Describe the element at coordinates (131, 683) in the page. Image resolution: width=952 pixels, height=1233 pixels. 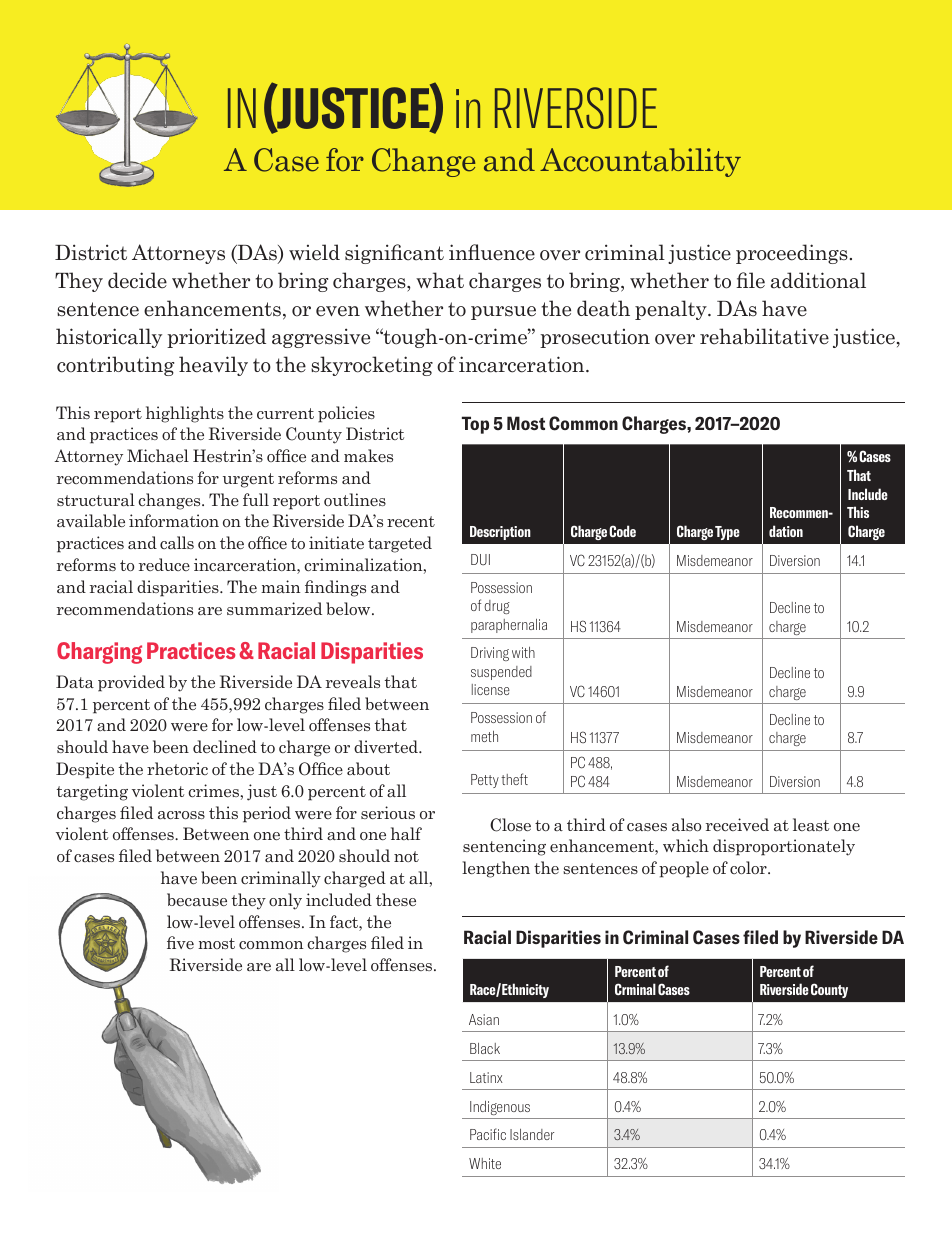
I see `provided` at that location.
